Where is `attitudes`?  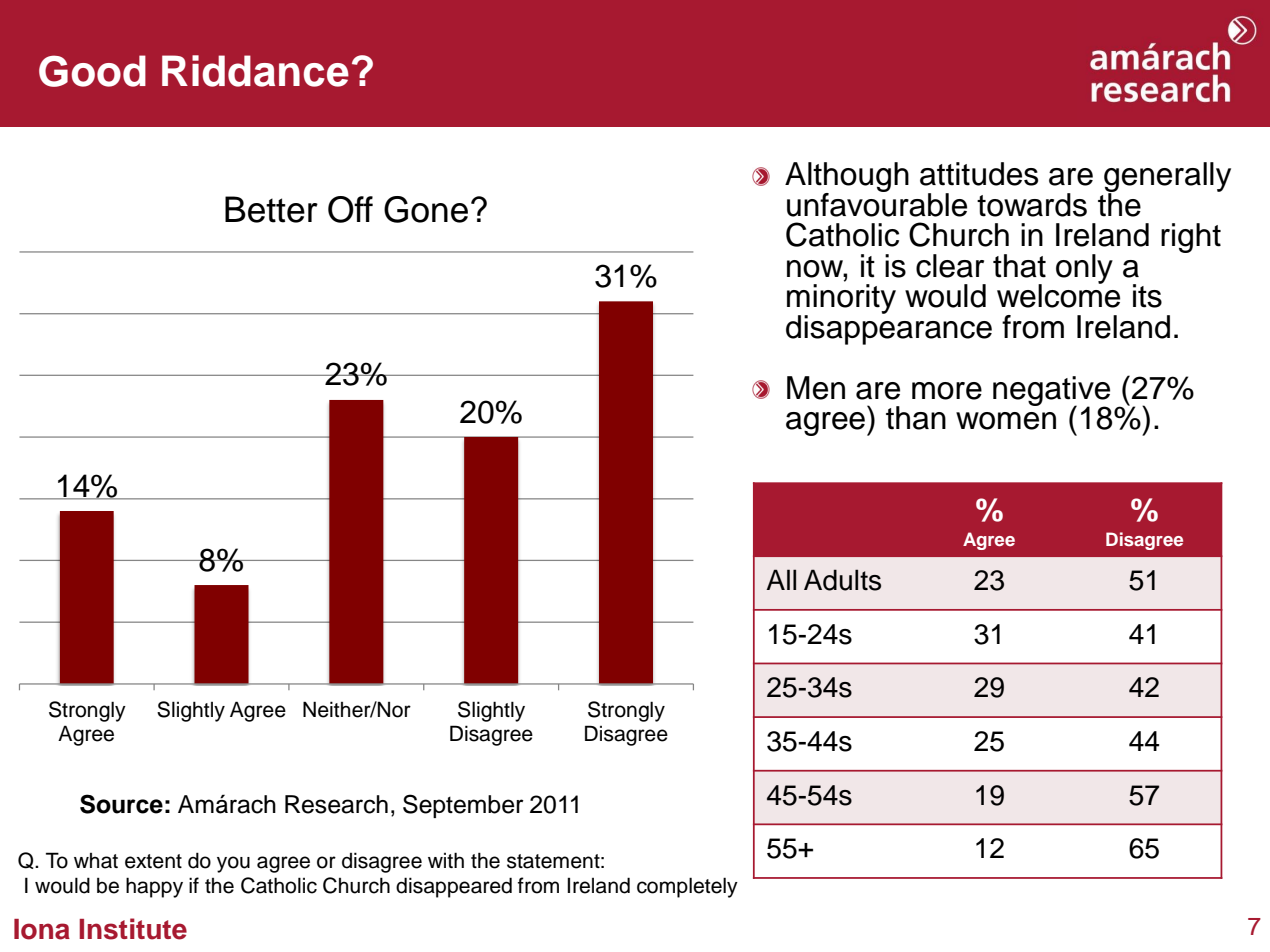
attitudes is located at coordinates (979, 174).
